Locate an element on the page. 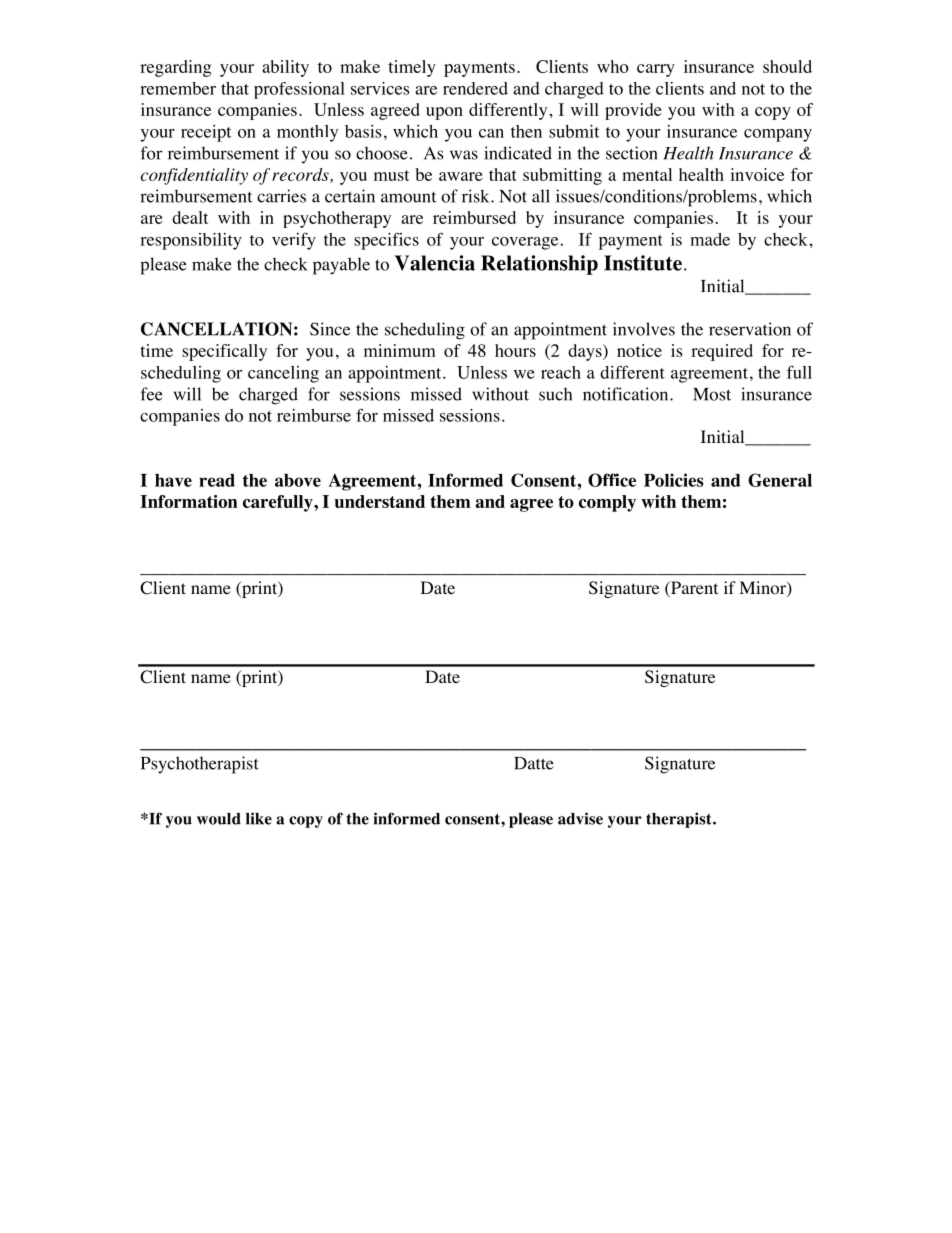 The width and height of the page is (952, 1233). Minor is located at coordinates (763, 589).
